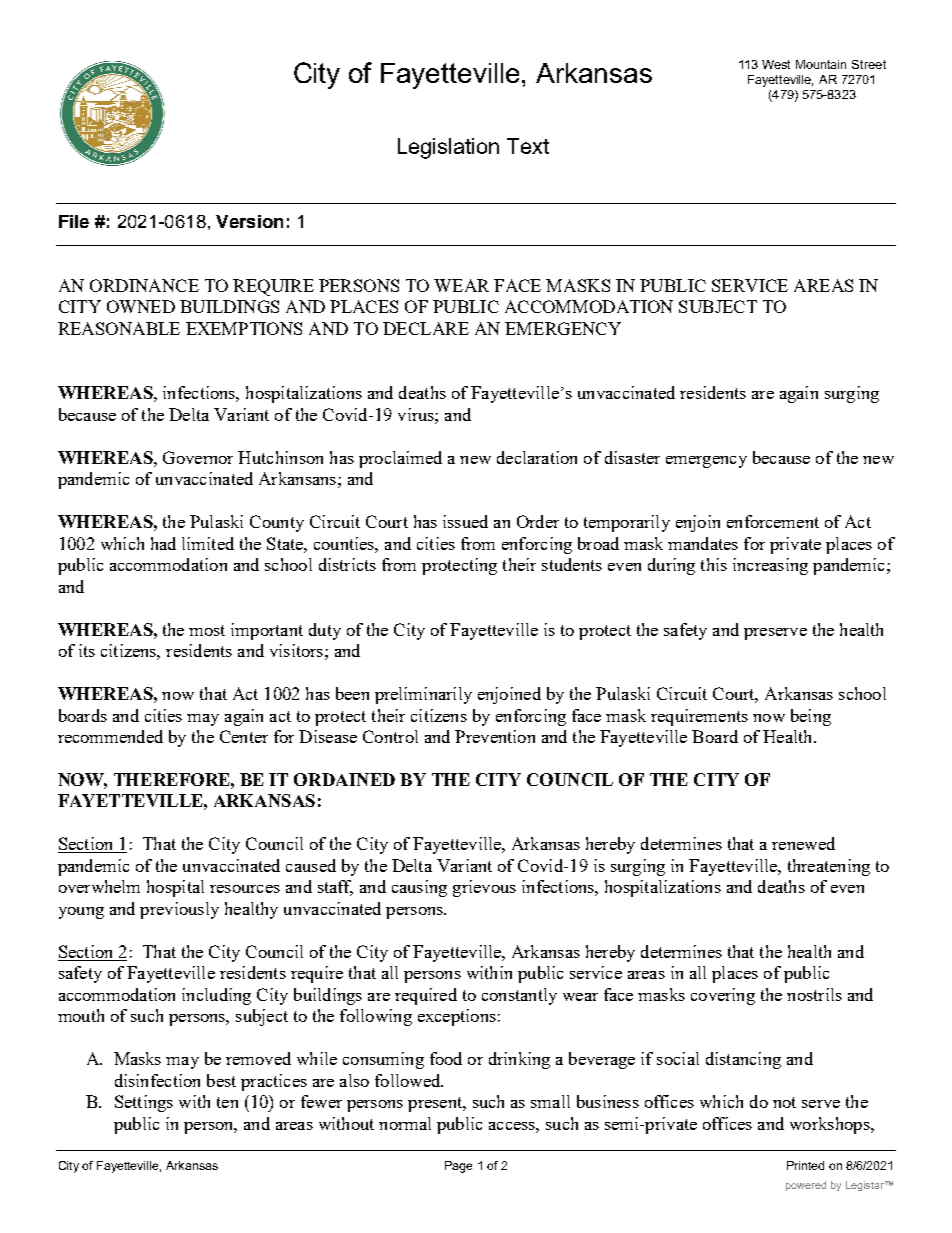  Describe the element at coordinates (805, 1165) in the screenshot. I see `Printed` at that location.
